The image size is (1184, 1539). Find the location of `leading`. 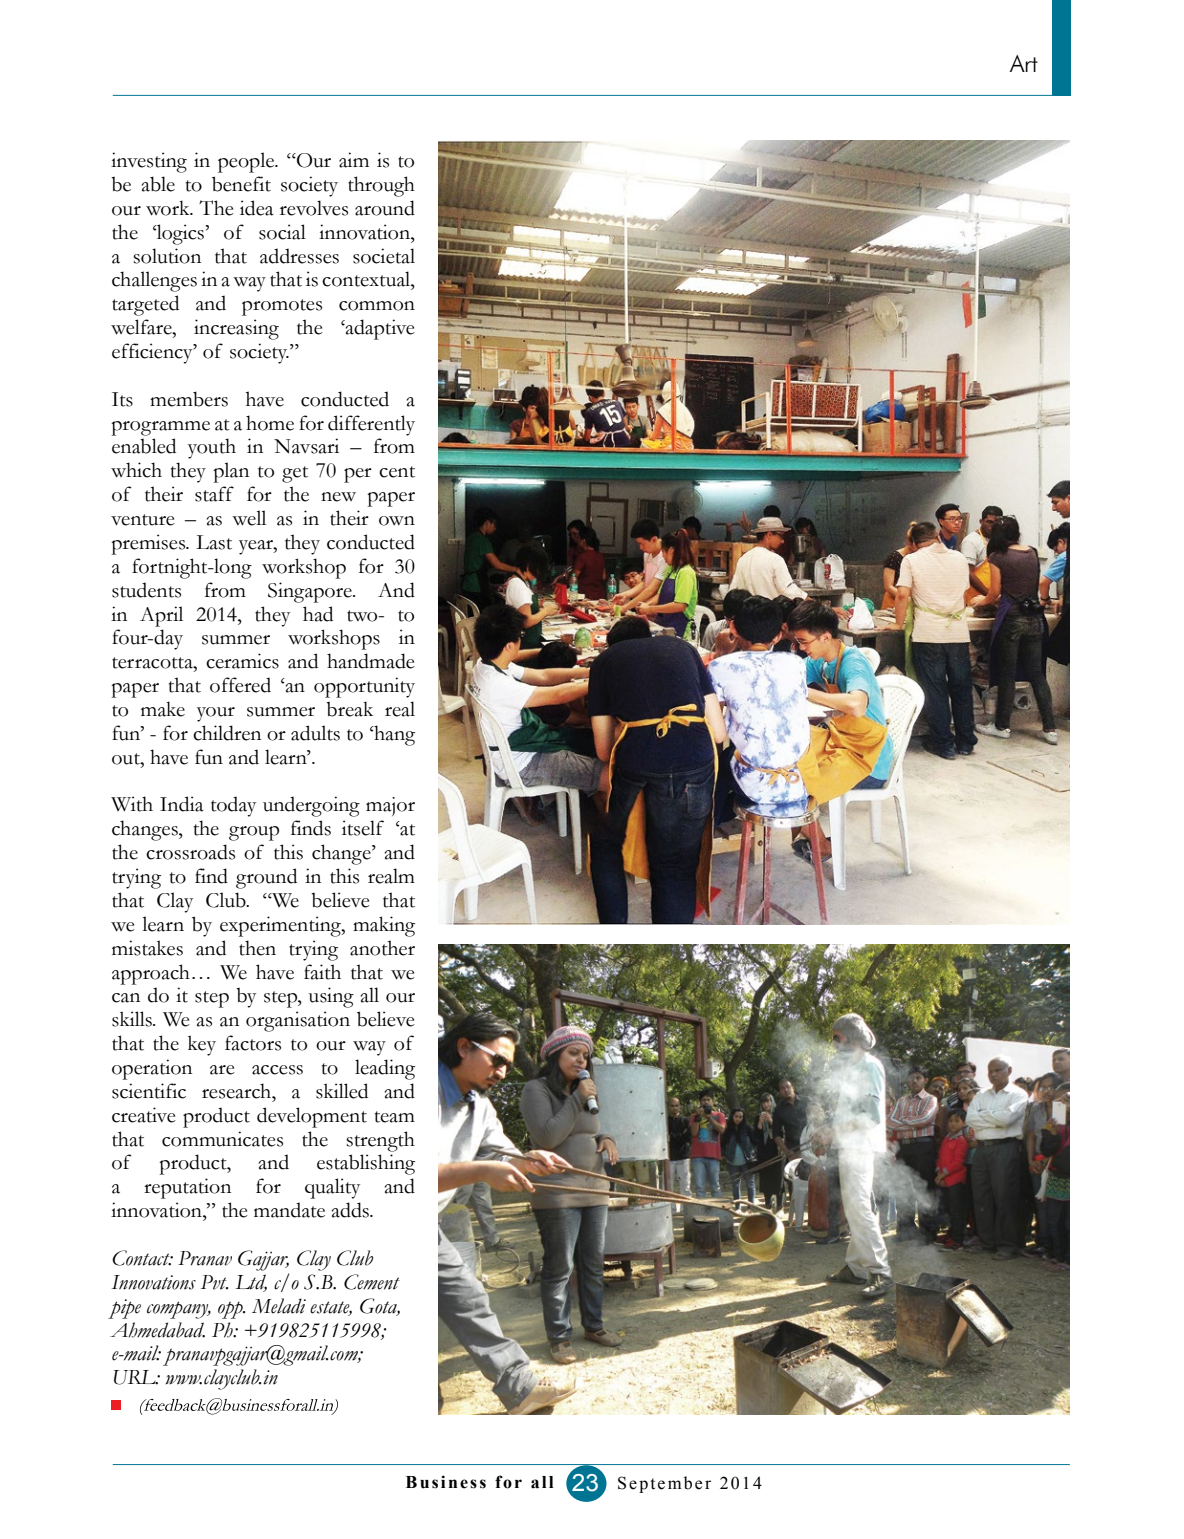

leading is located at coordinates (385, 1069).
